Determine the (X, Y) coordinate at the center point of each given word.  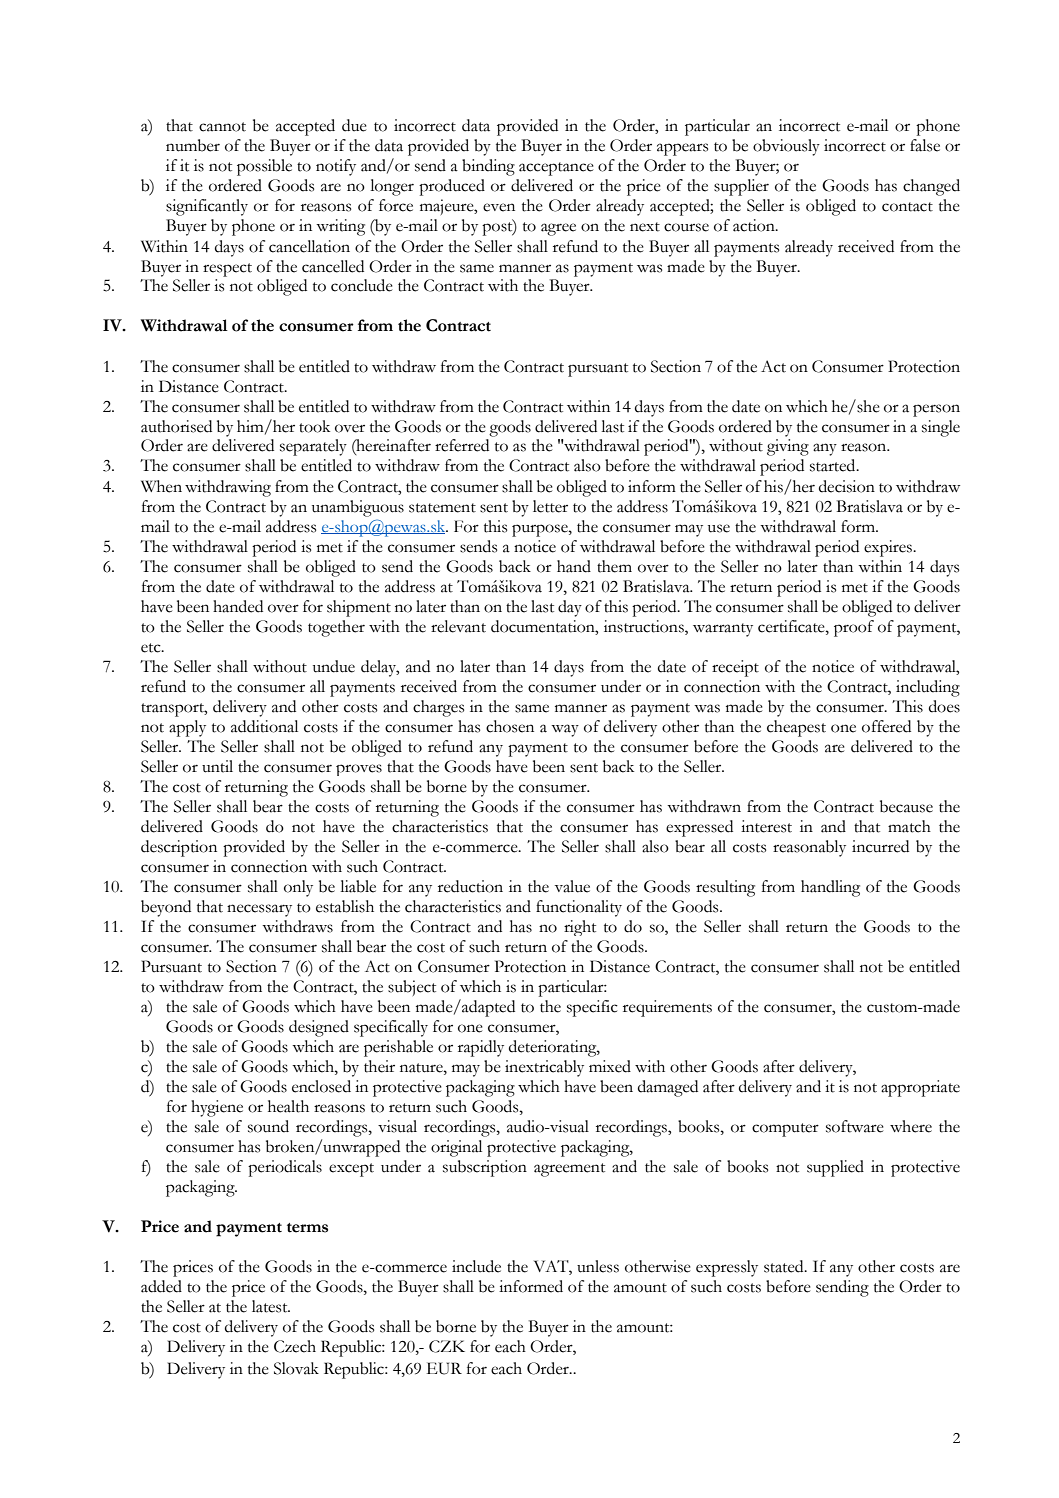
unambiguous (358, 508)
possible (264, 167)
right (580, 928)
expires (889, 548)
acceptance (556, 169)
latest (271, 1306)
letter (550, 506)
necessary (259, 910)
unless (598, 1266)
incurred (880, 846)
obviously (786, 147)
